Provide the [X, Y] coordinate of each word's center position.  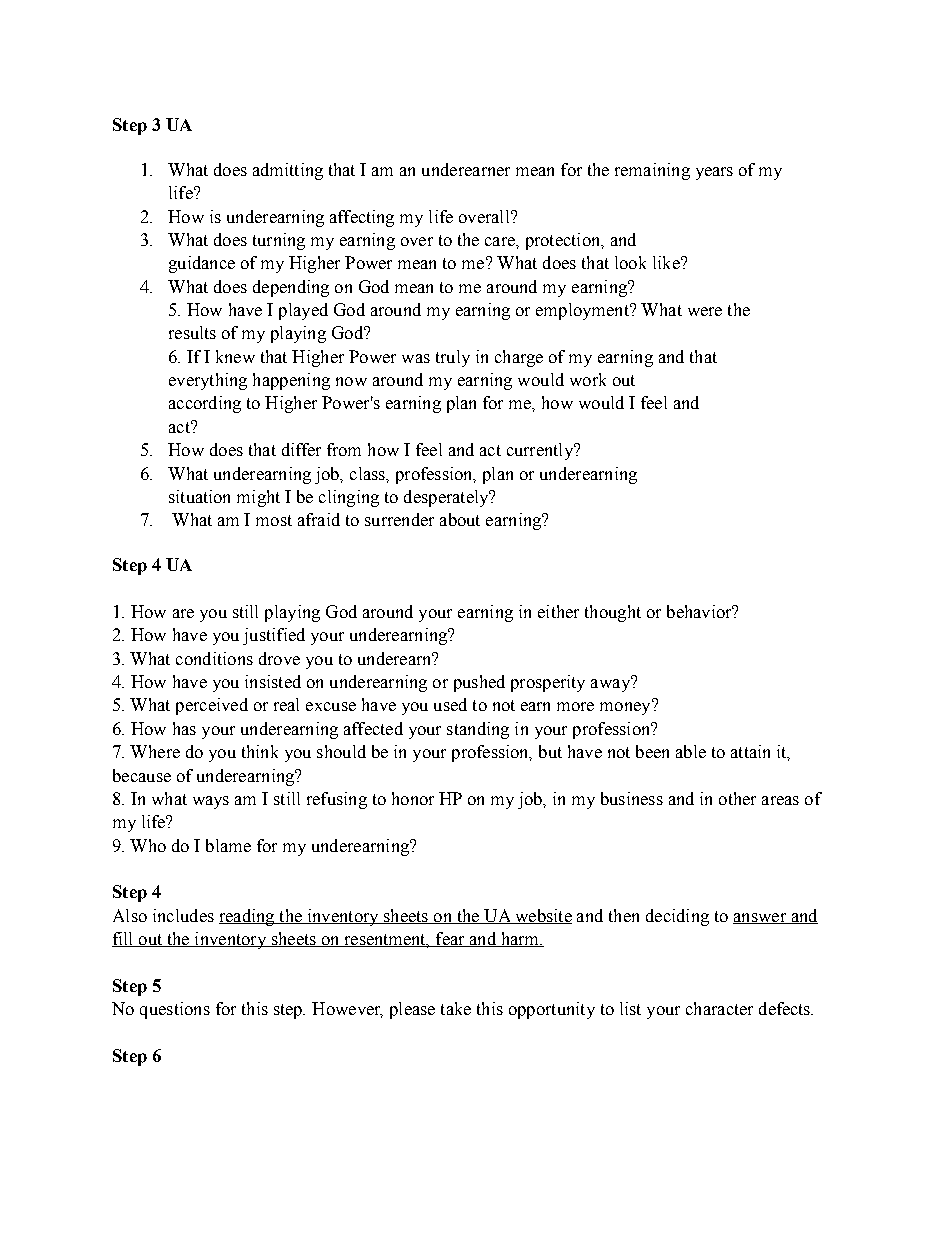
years [714, 173]
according [205, 404]
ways [211, 802]
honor [413, 798]
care [501, 241]
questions [175, 1010]
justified [274, 636]
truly [453, 358]
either [558, 611]
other [737, 798]
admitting [288, 171]
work [588, 379]
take [456, 1008]
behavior [700, 611]
